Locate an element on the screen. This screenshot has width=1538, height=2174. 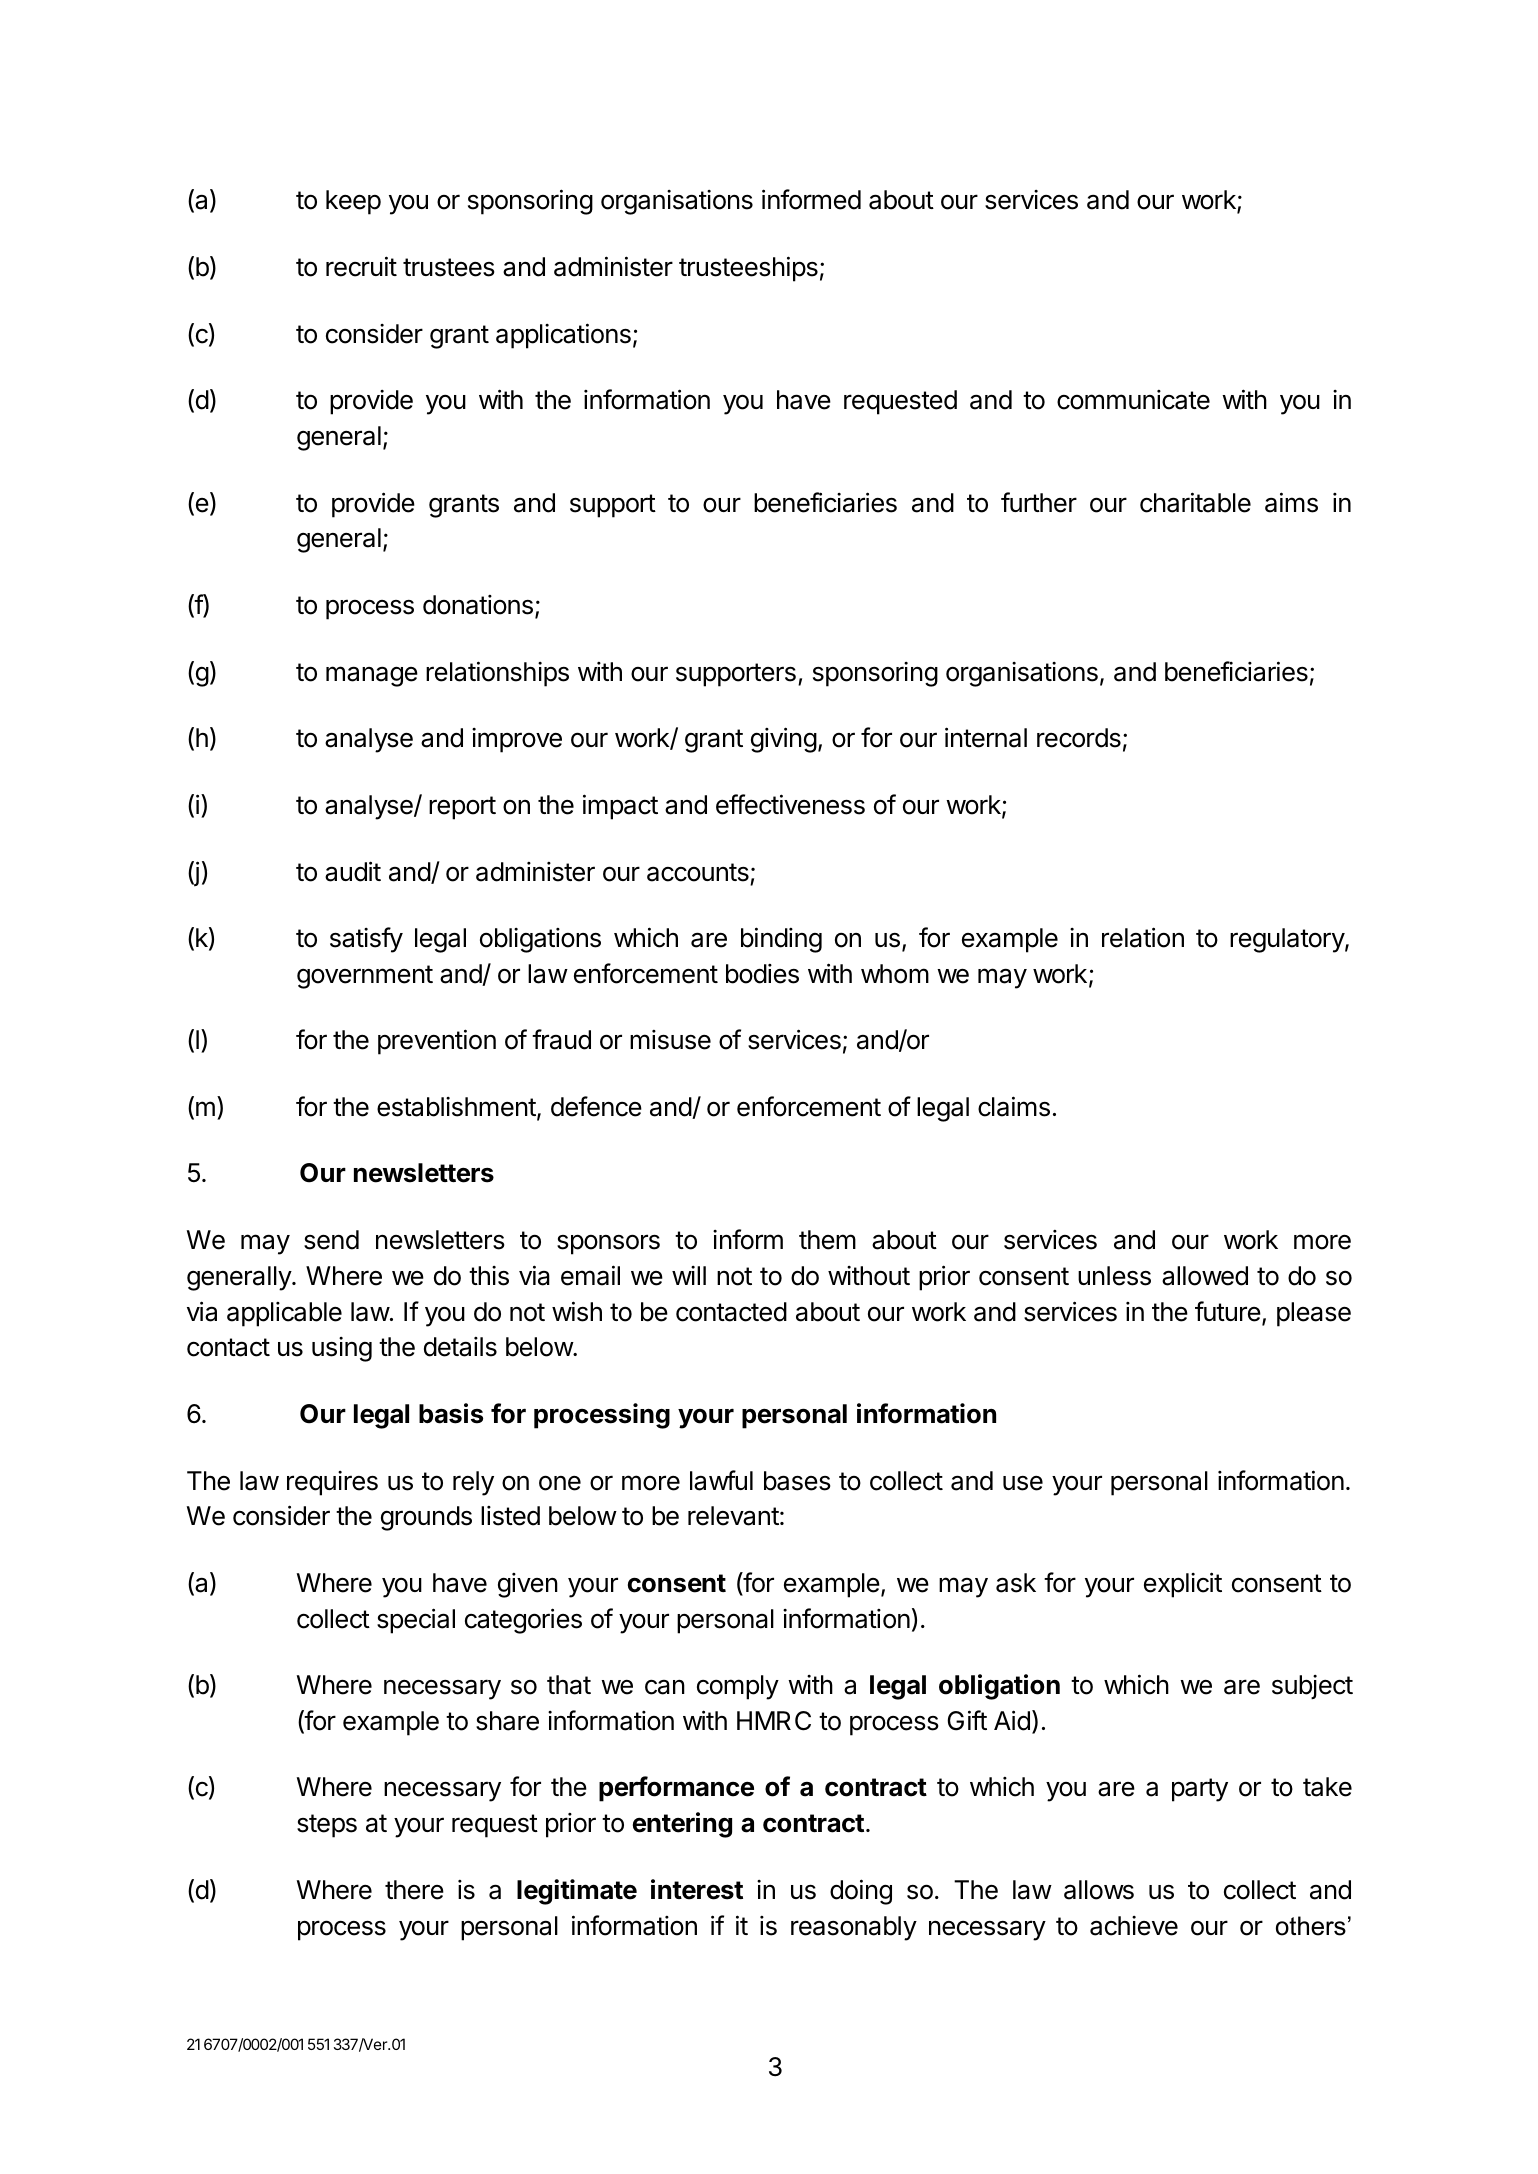
future is located at coordinates (1228, 1311).
